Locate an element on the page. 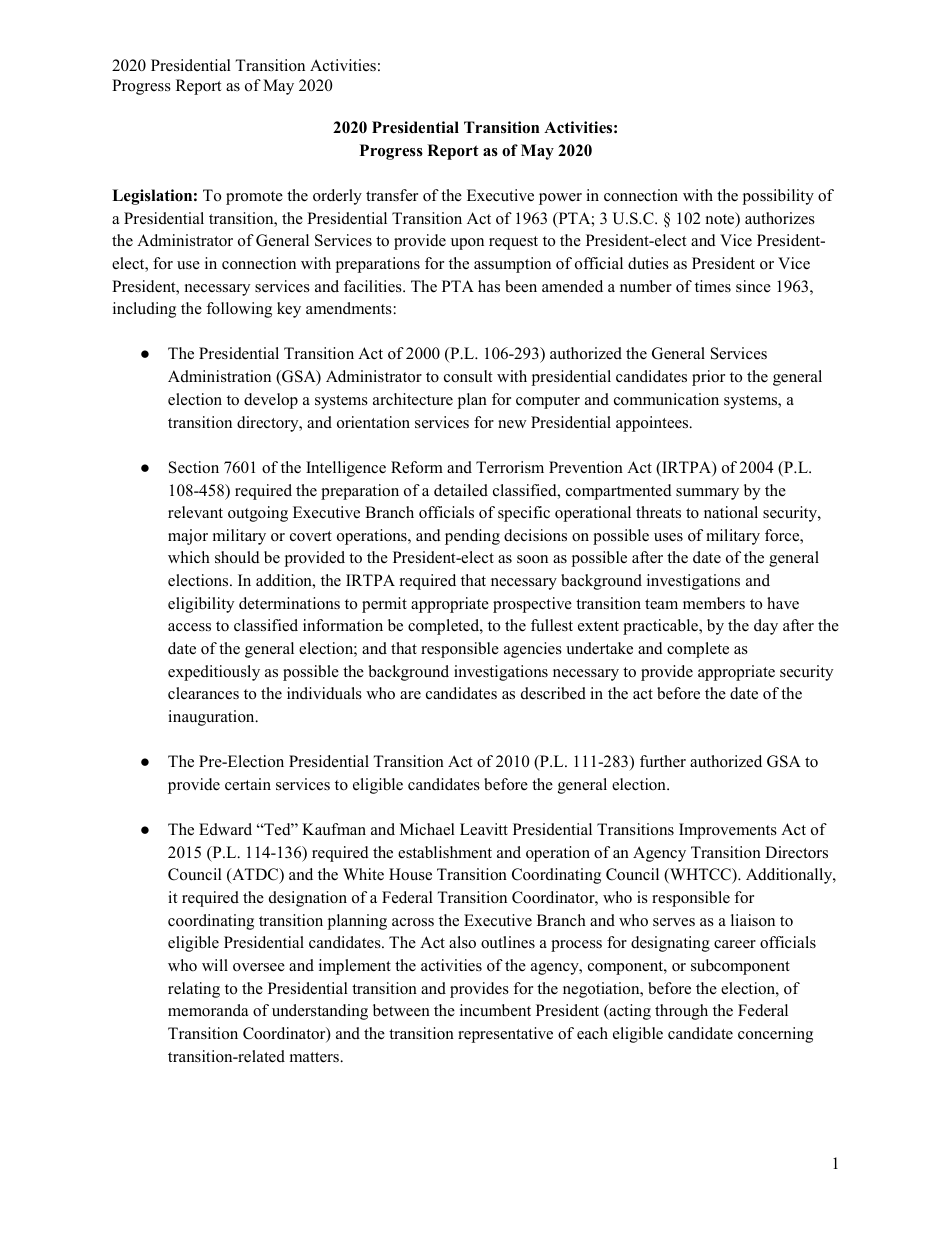 This page has height=1233, width=952. upon is located at coordinates (467, 244).
